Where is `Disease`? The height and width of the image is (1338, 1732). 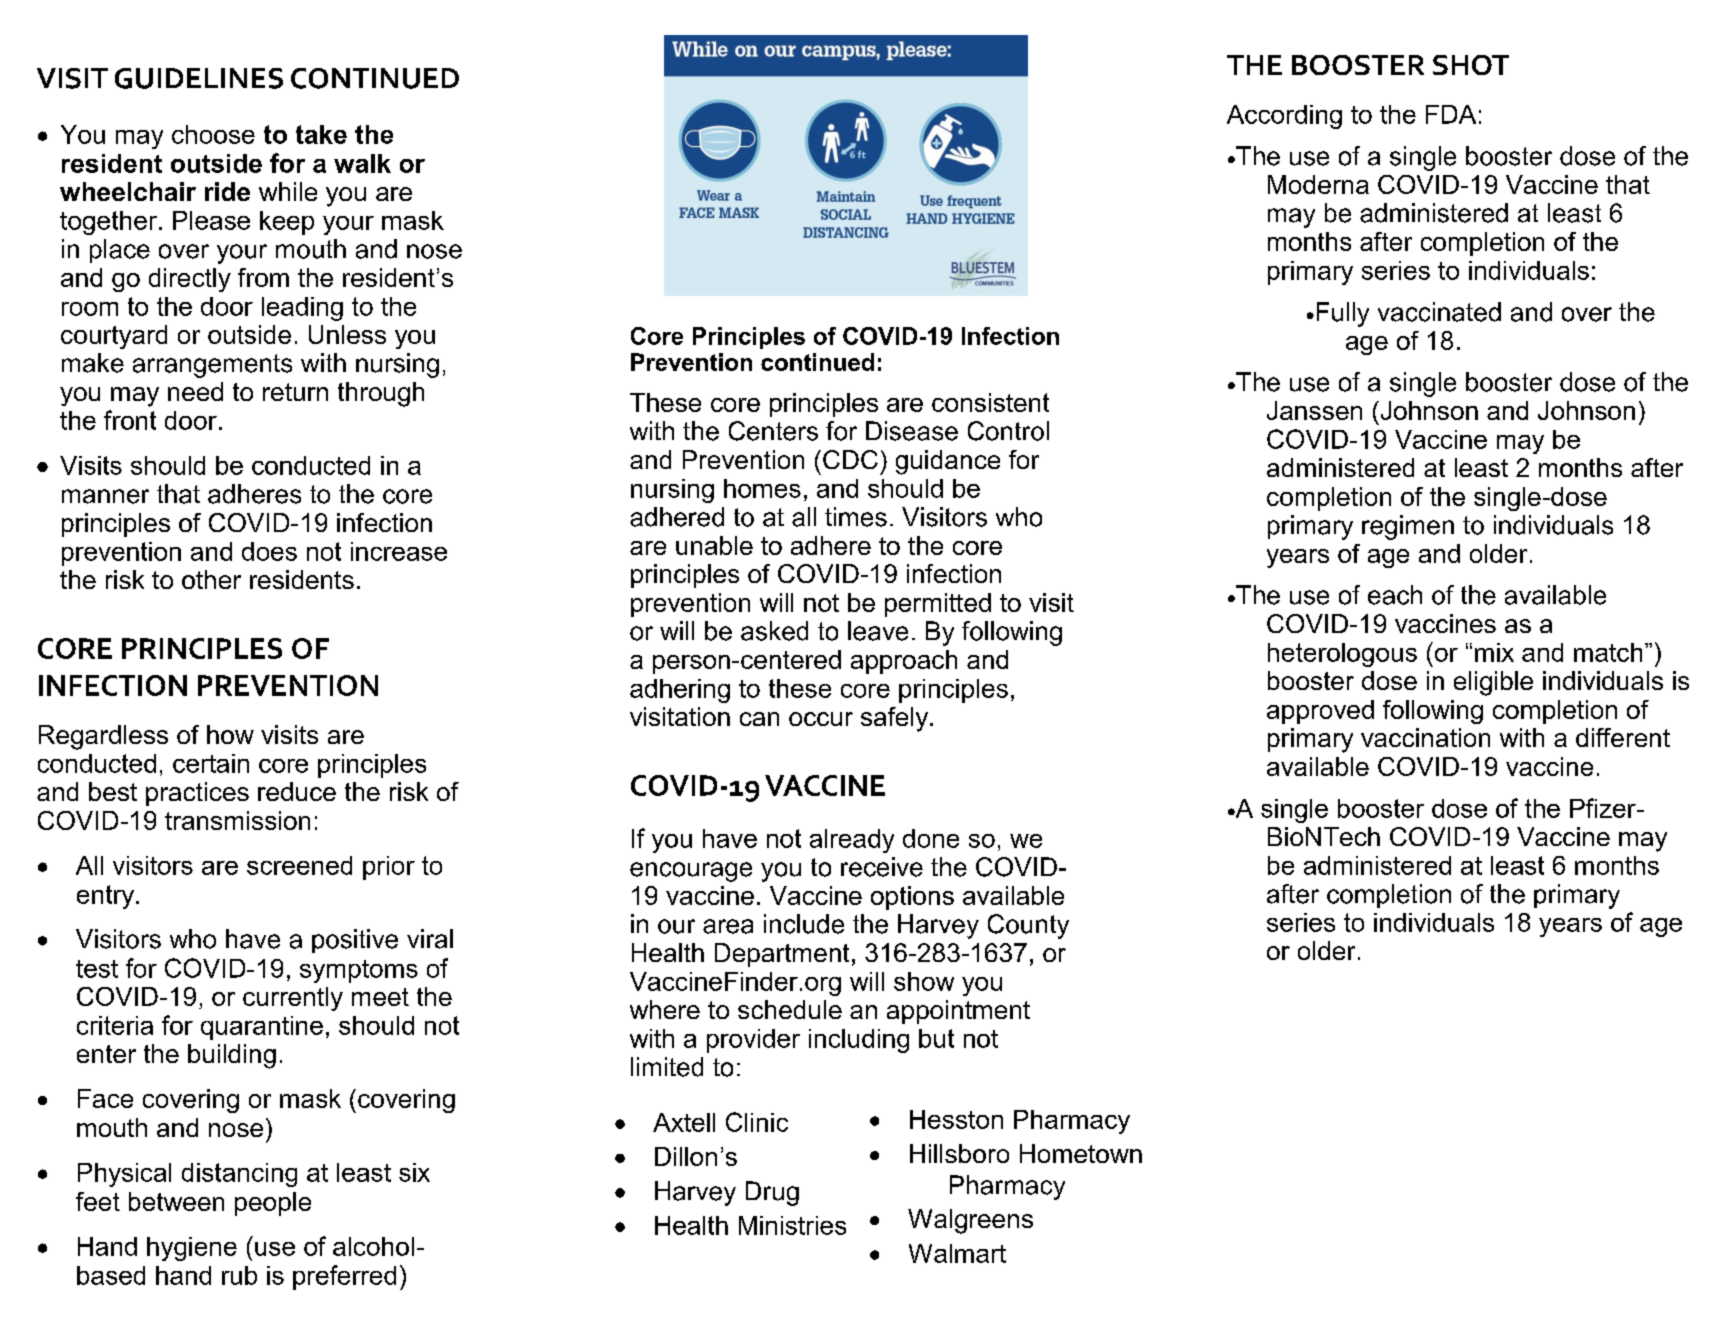
Disease is located at coordinates (912, 431).
